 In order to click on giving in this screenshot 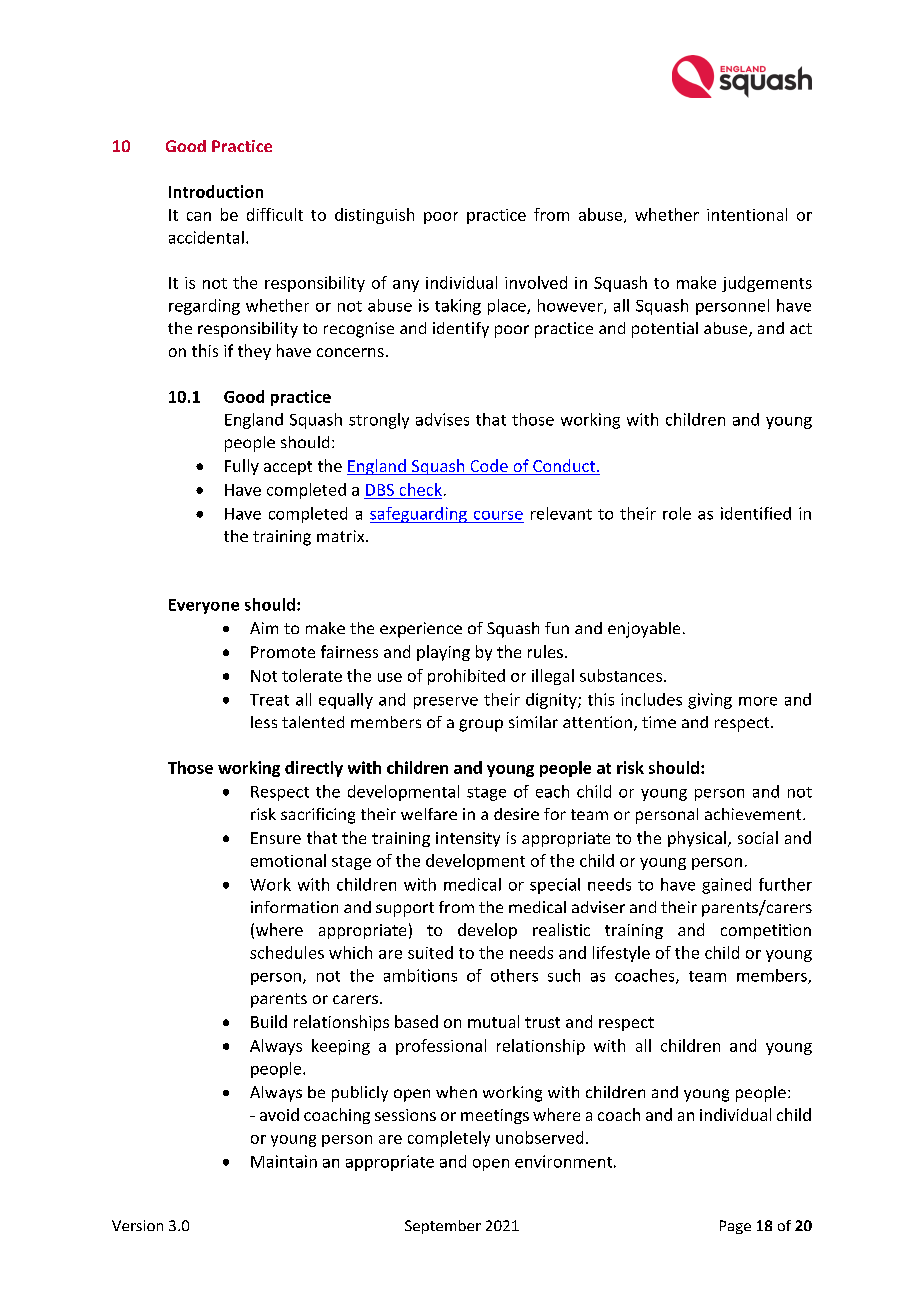, I will do `click(710, 701)`.
